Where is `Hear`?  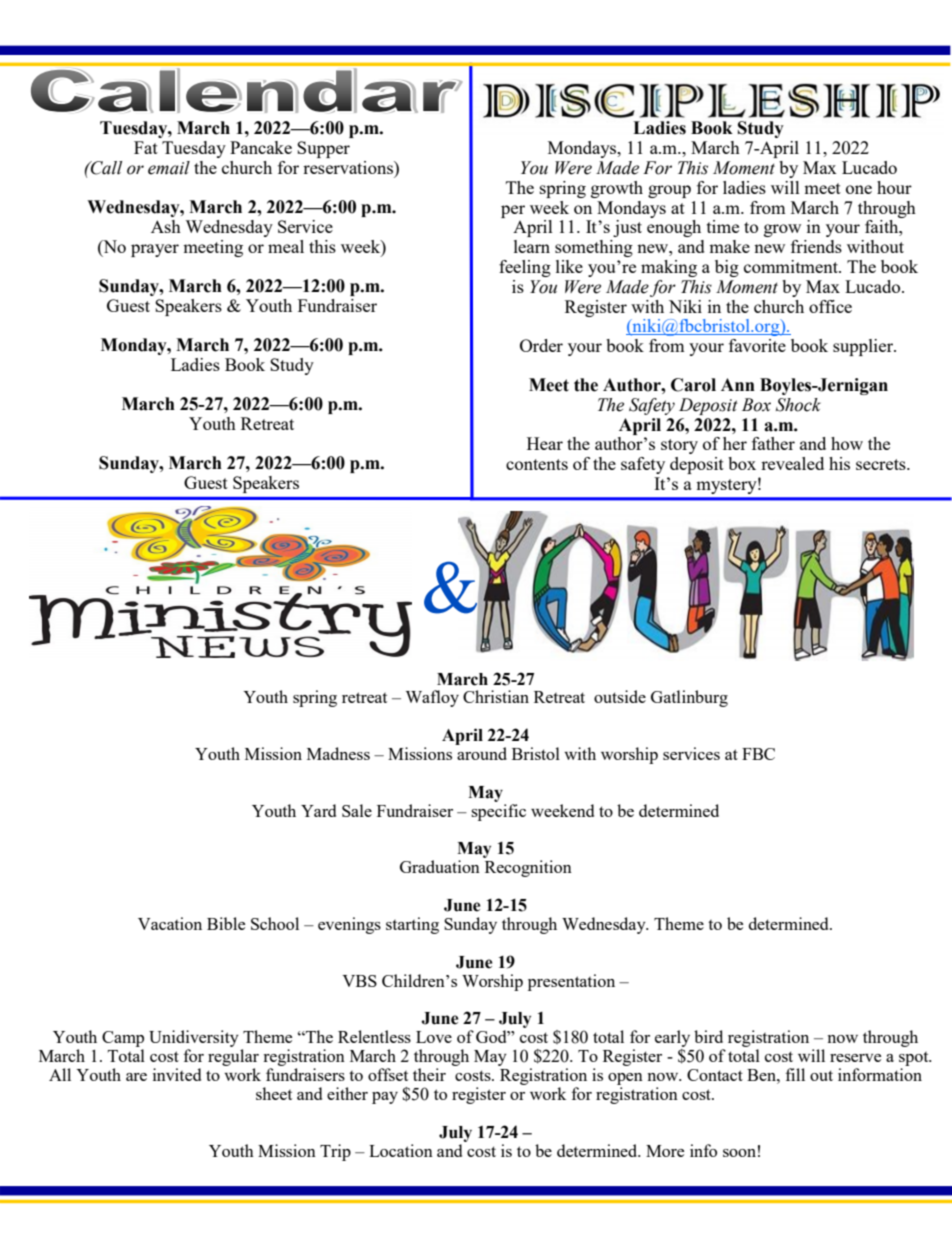
Hear is located at coordinates (545, 443).
